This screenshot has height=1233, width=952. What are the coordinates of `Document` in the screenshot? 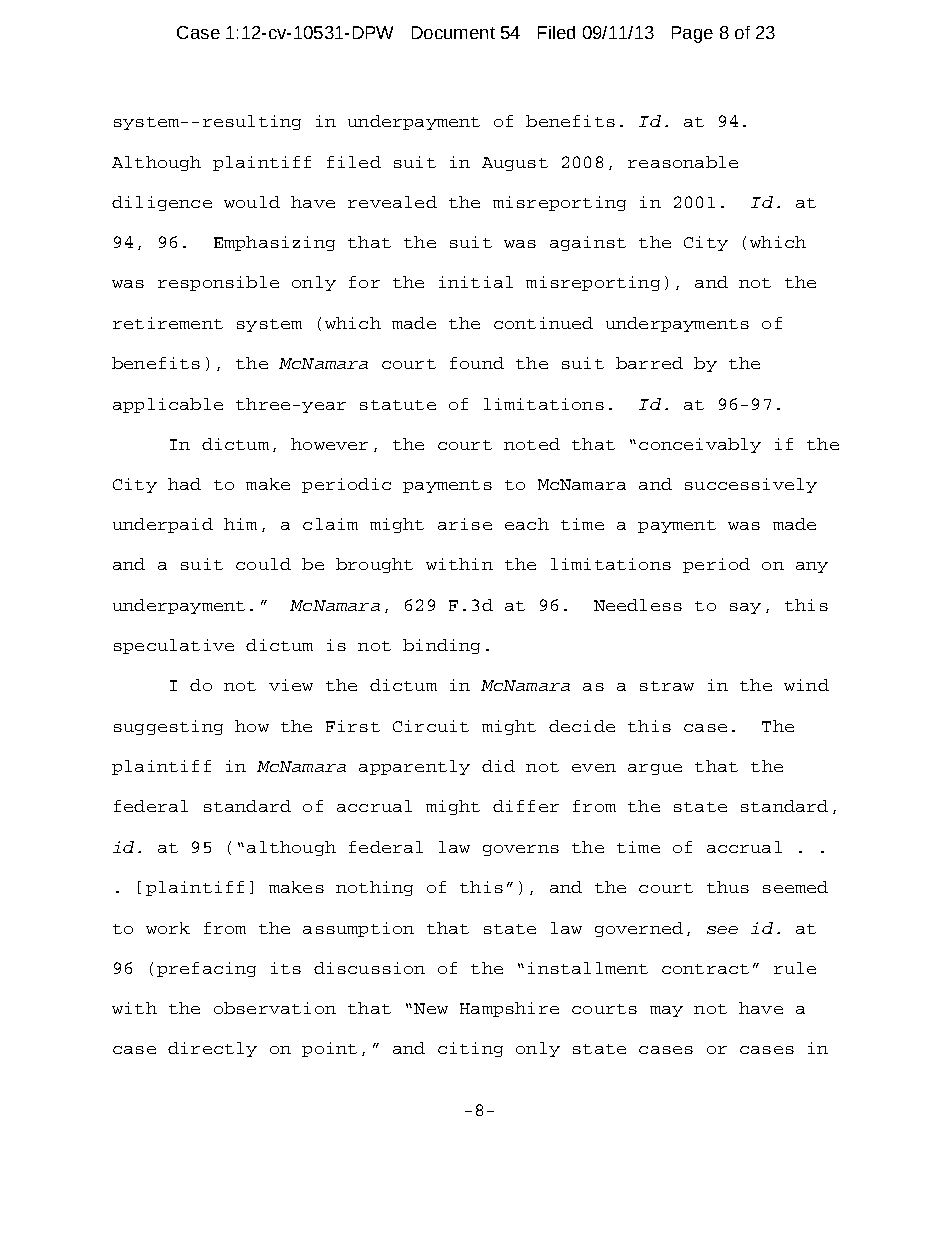 It's located at (453, 32).
